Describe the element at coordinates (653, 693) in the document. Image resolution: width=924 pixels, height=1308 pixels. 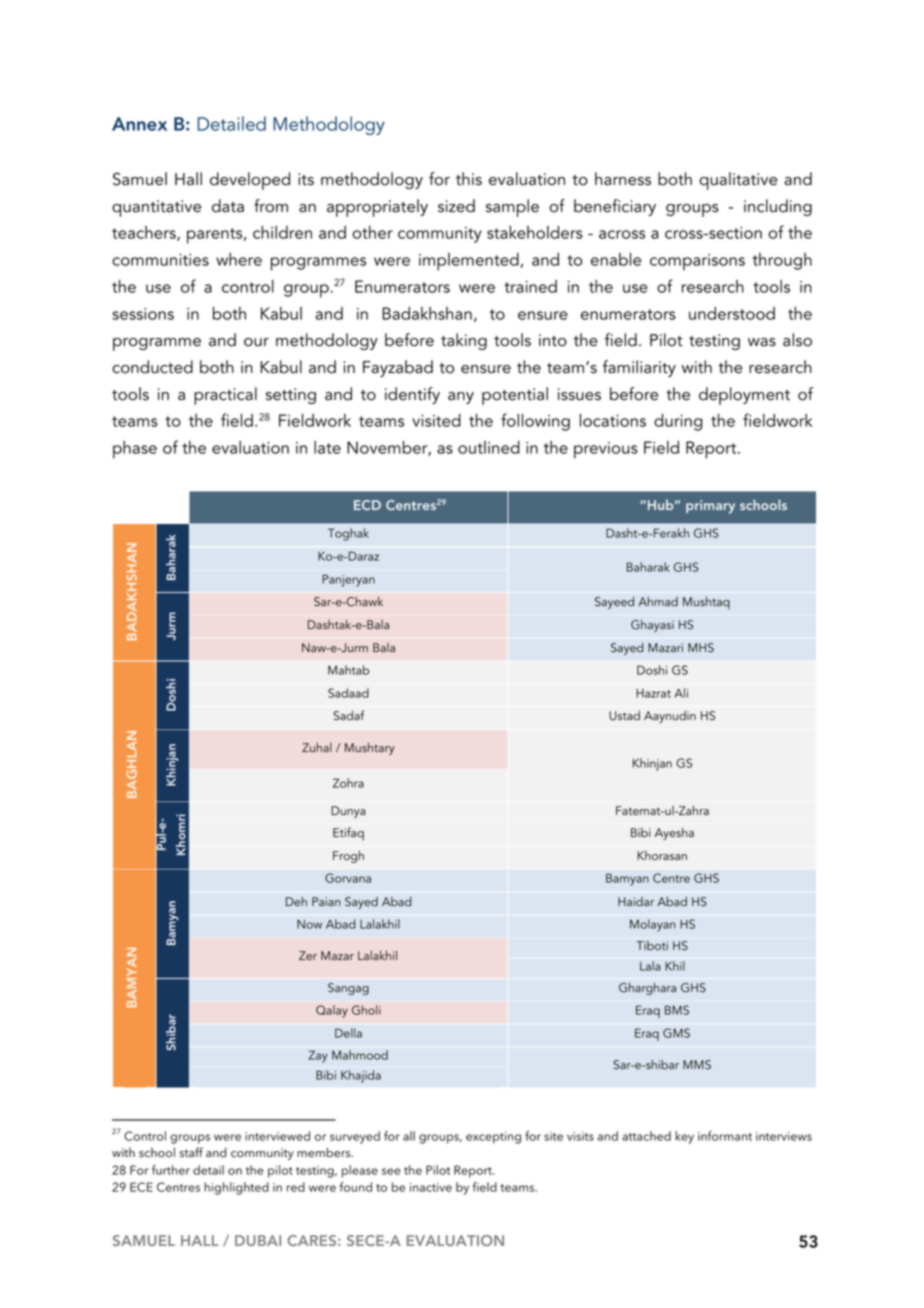
I see `Hazrat` at that location.
